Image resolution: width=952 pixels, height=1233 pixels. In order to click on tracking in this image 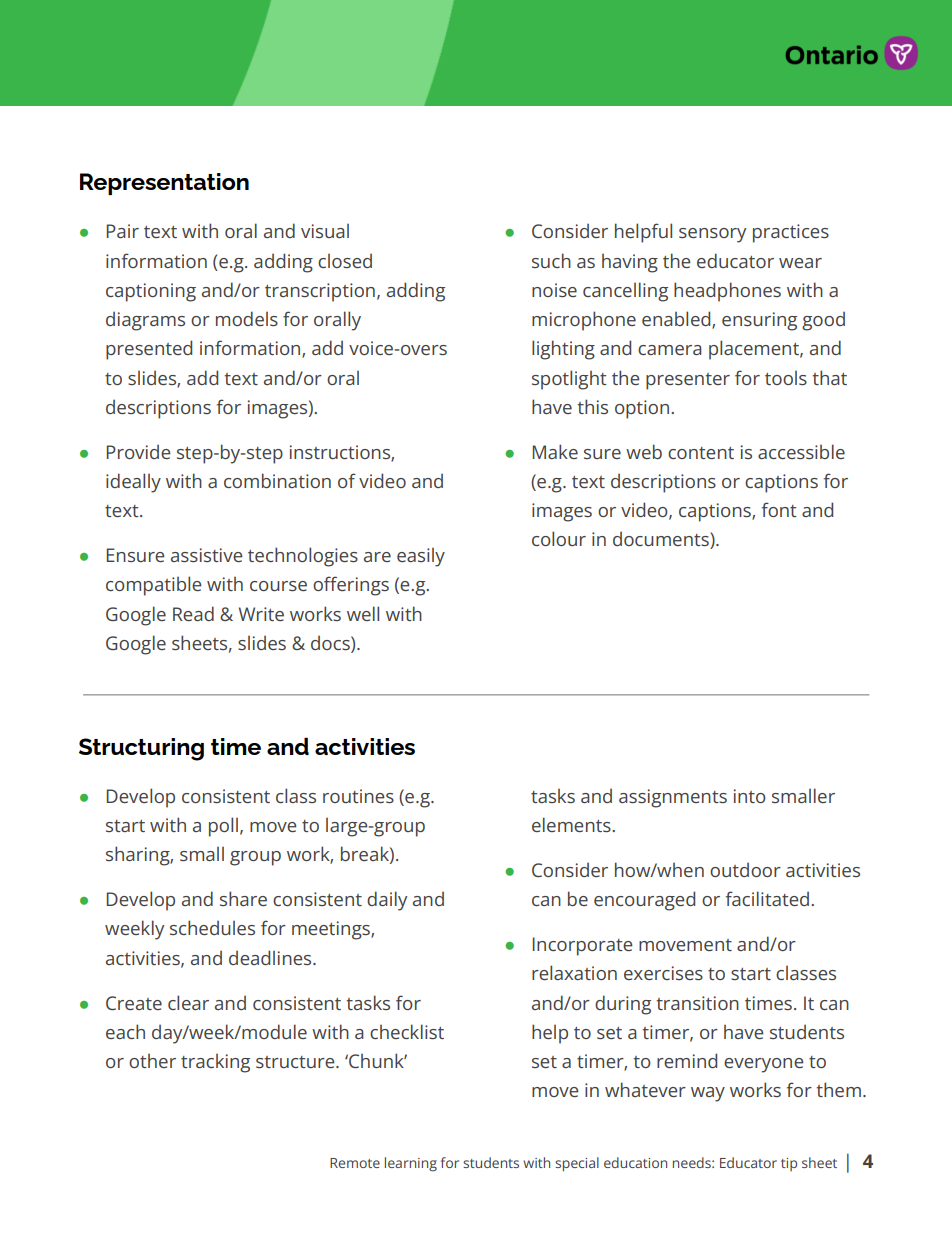, I will do `click(215, 1063)`.
